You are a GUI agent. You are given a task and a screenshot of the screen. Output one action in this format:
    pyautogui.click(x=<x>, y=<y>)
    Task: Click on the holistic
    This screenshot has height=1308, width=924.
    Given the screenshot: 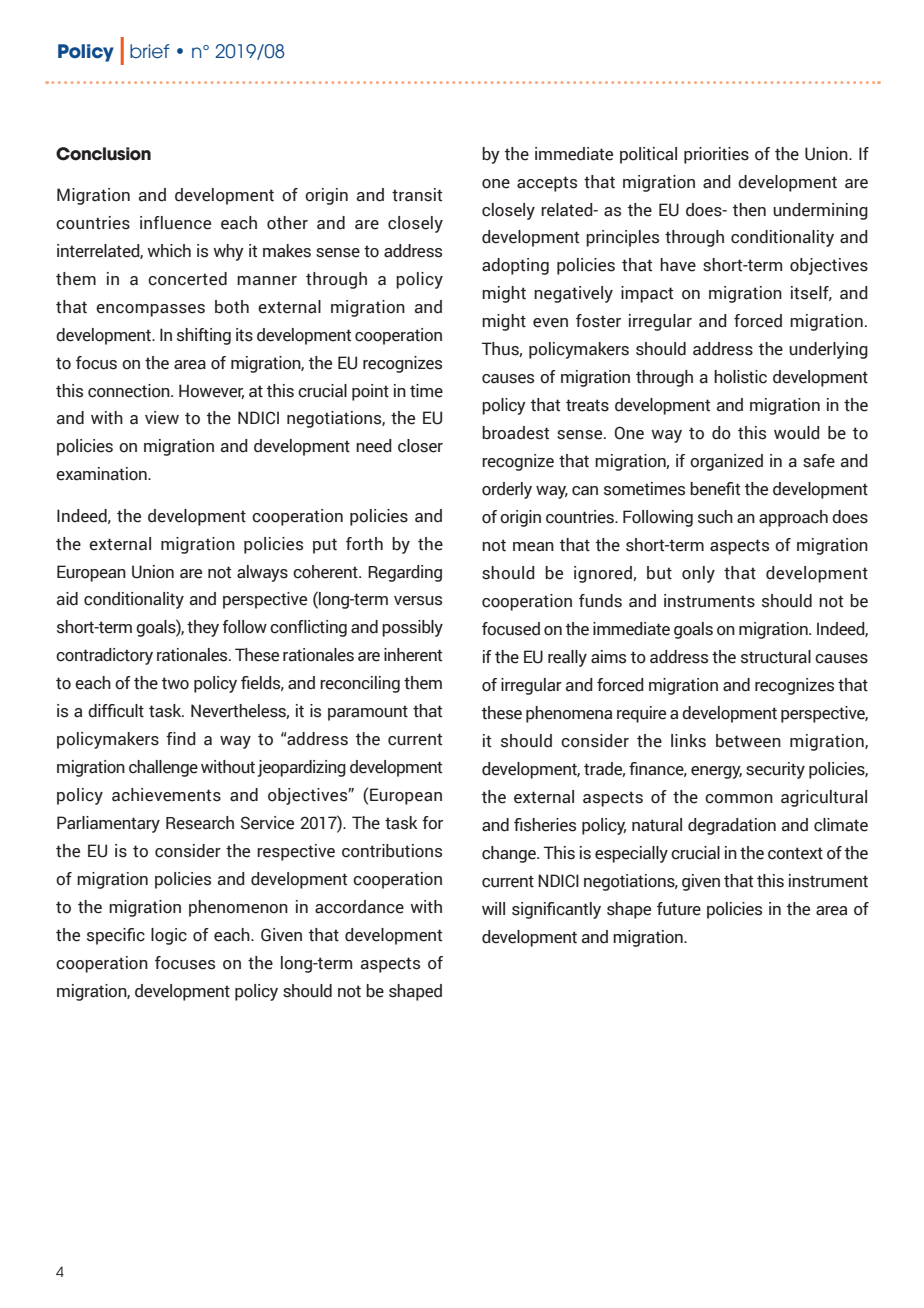 What is the action you would take?
    pyautogui.click(x=740, y=377)
